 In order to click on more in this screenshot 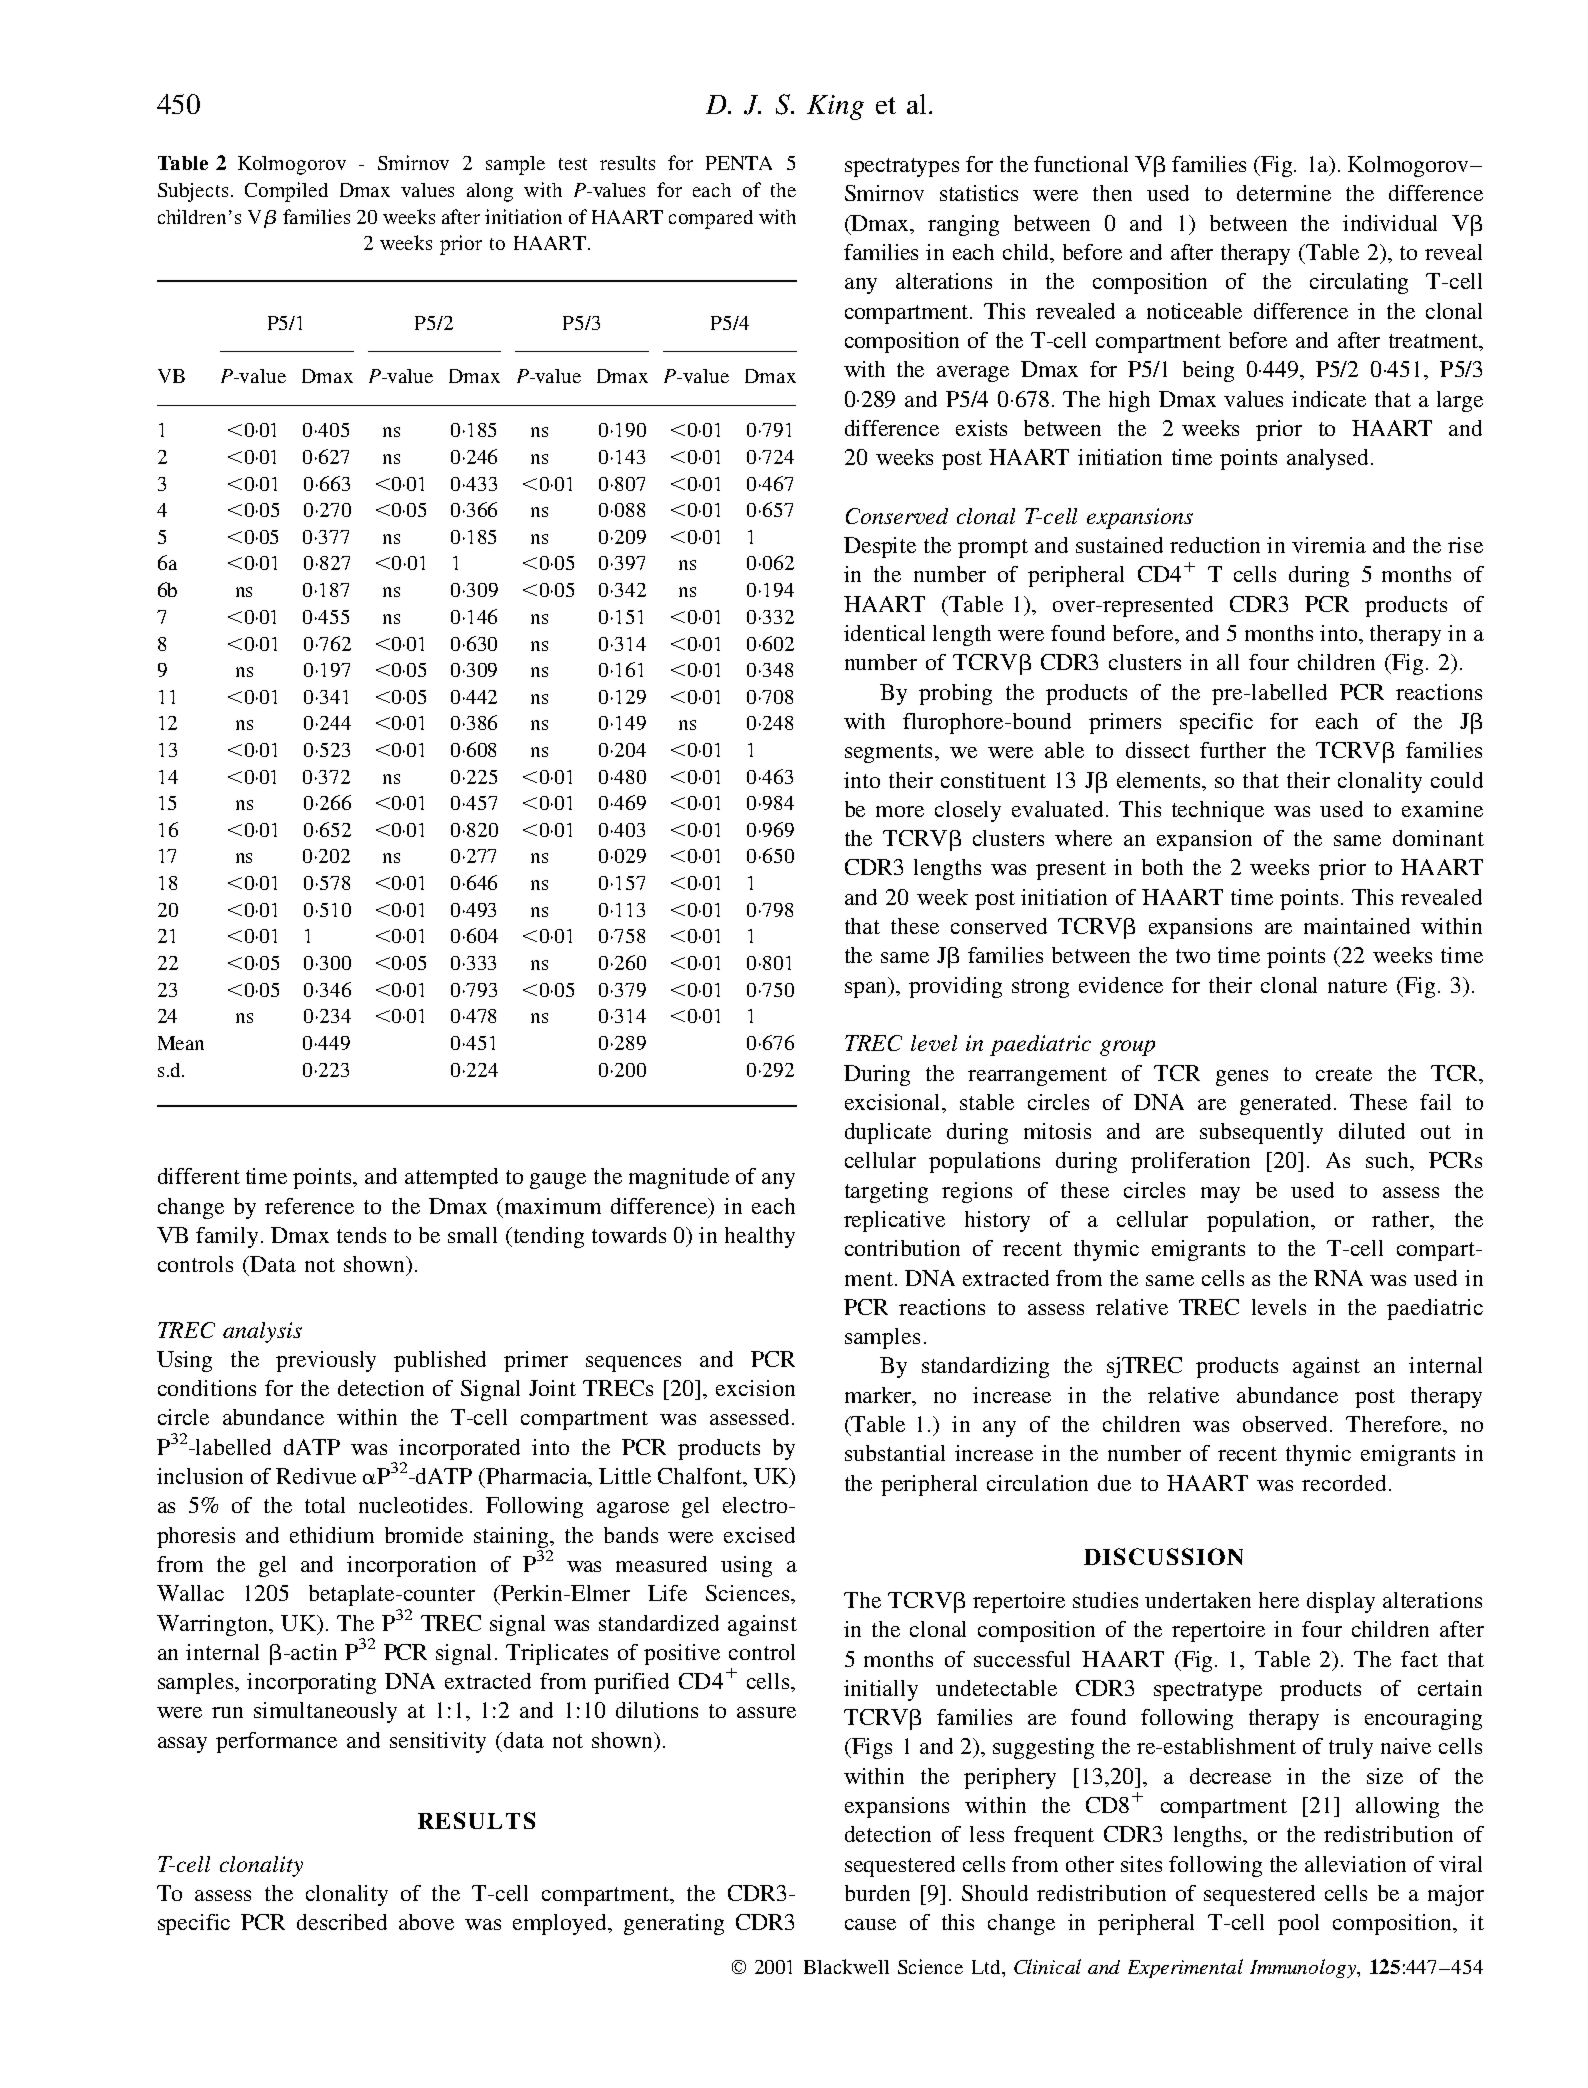, I will do `click(900, 811)`.
